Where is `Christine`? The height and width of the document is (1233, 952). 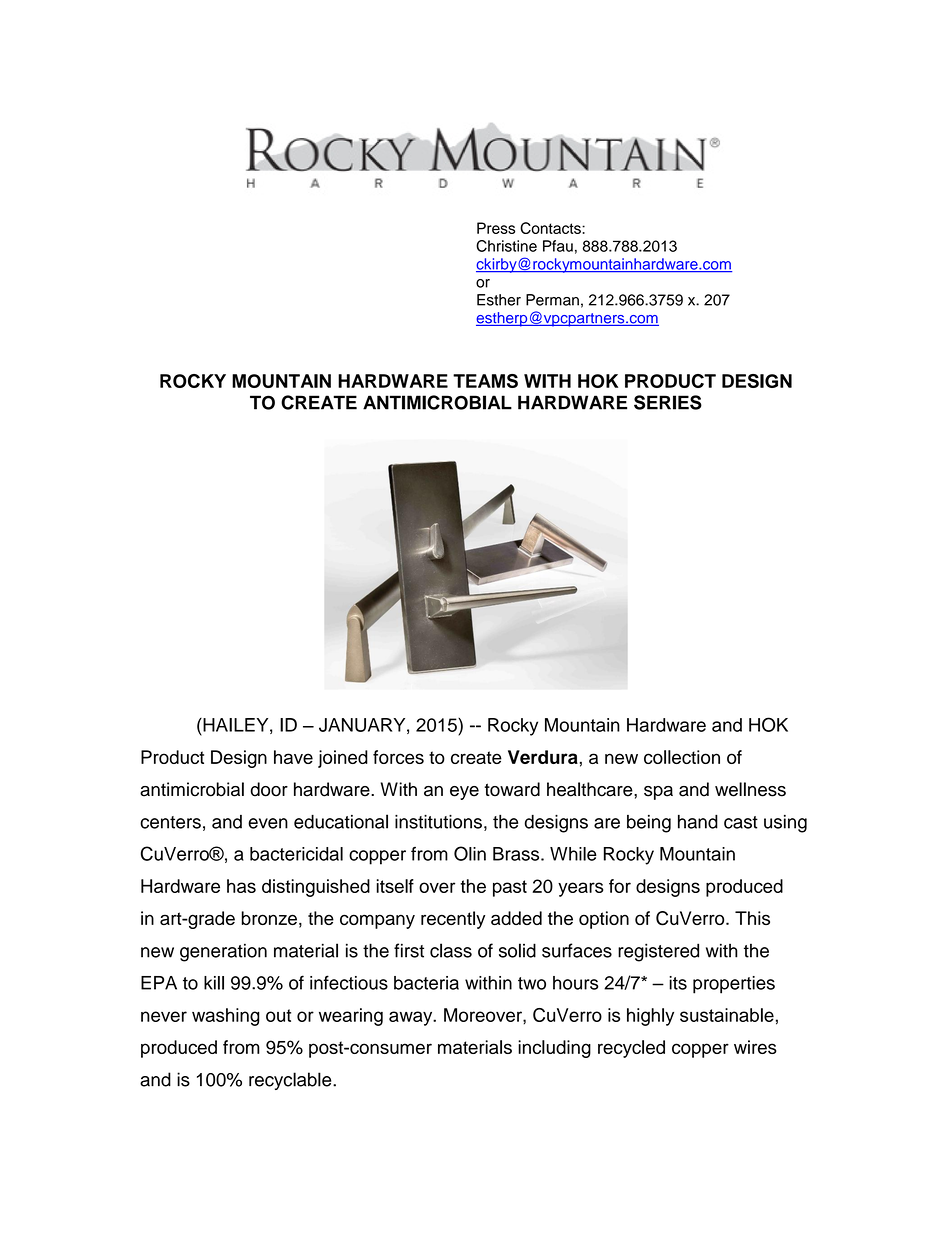
Christine is located at coordinates (506, 246).
